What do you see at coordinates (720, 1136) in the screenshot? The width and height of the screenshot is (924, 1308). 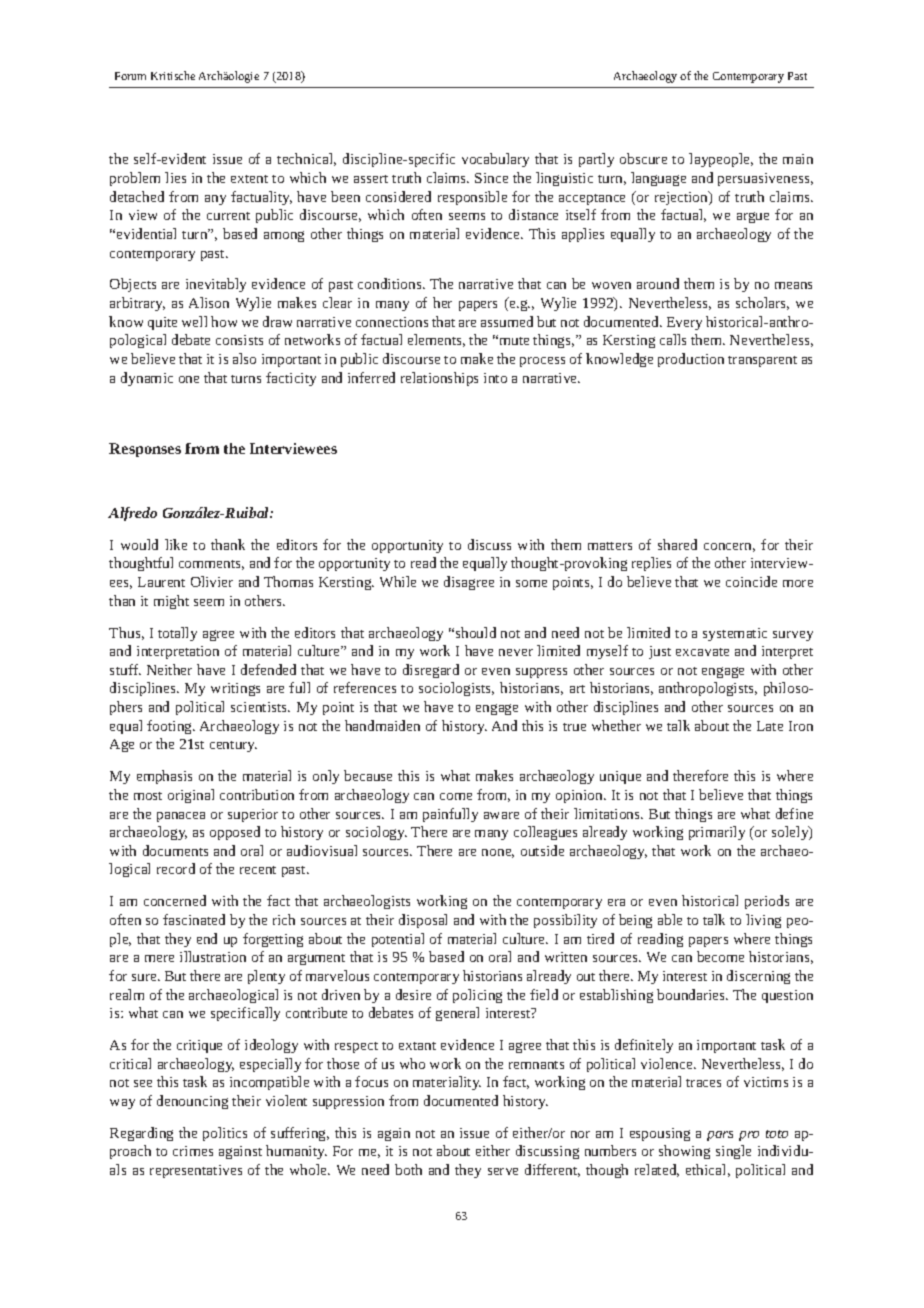 I see `pars` at bounding box center [720, 1136].
